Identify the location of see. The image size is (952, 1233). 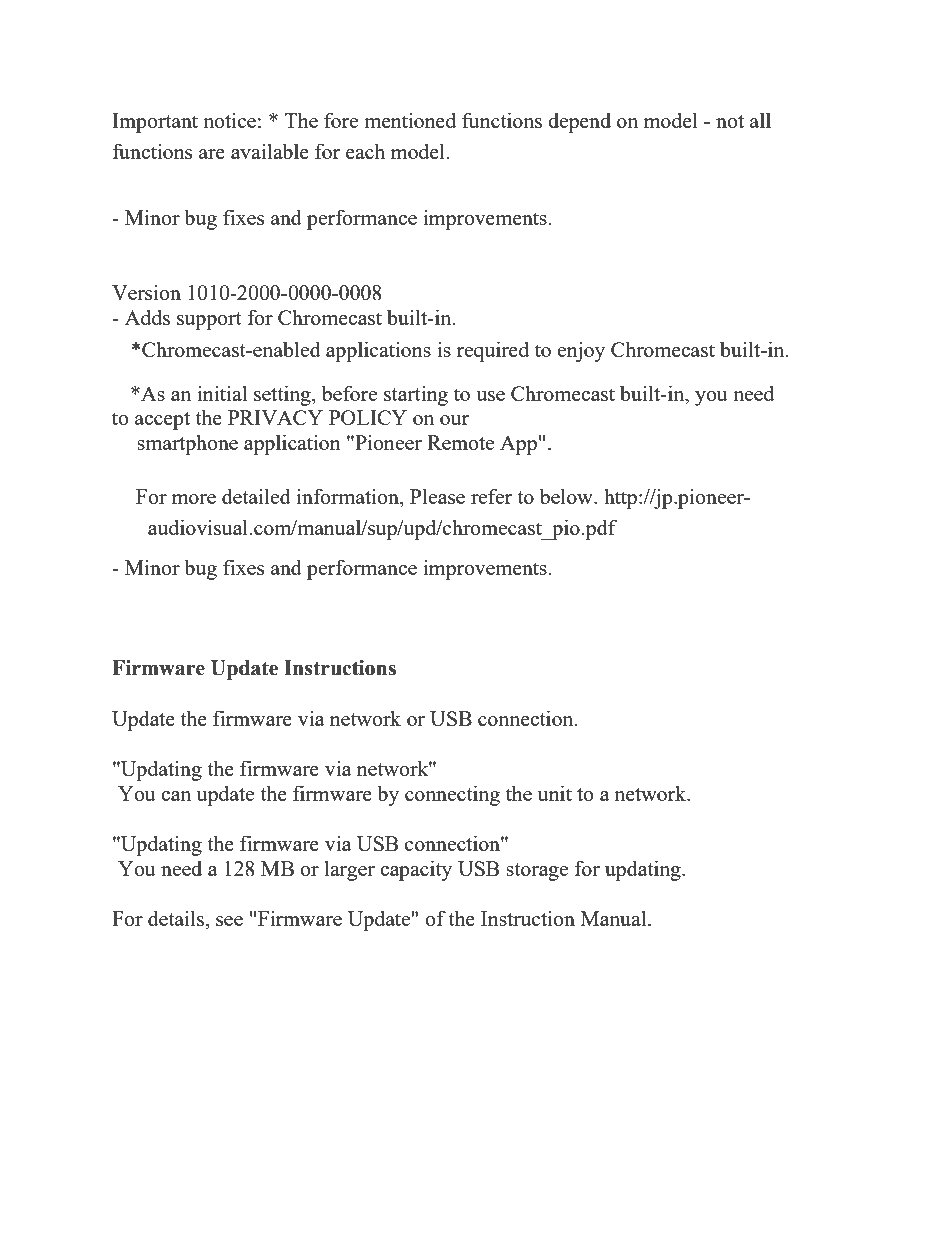
(229, 921).
